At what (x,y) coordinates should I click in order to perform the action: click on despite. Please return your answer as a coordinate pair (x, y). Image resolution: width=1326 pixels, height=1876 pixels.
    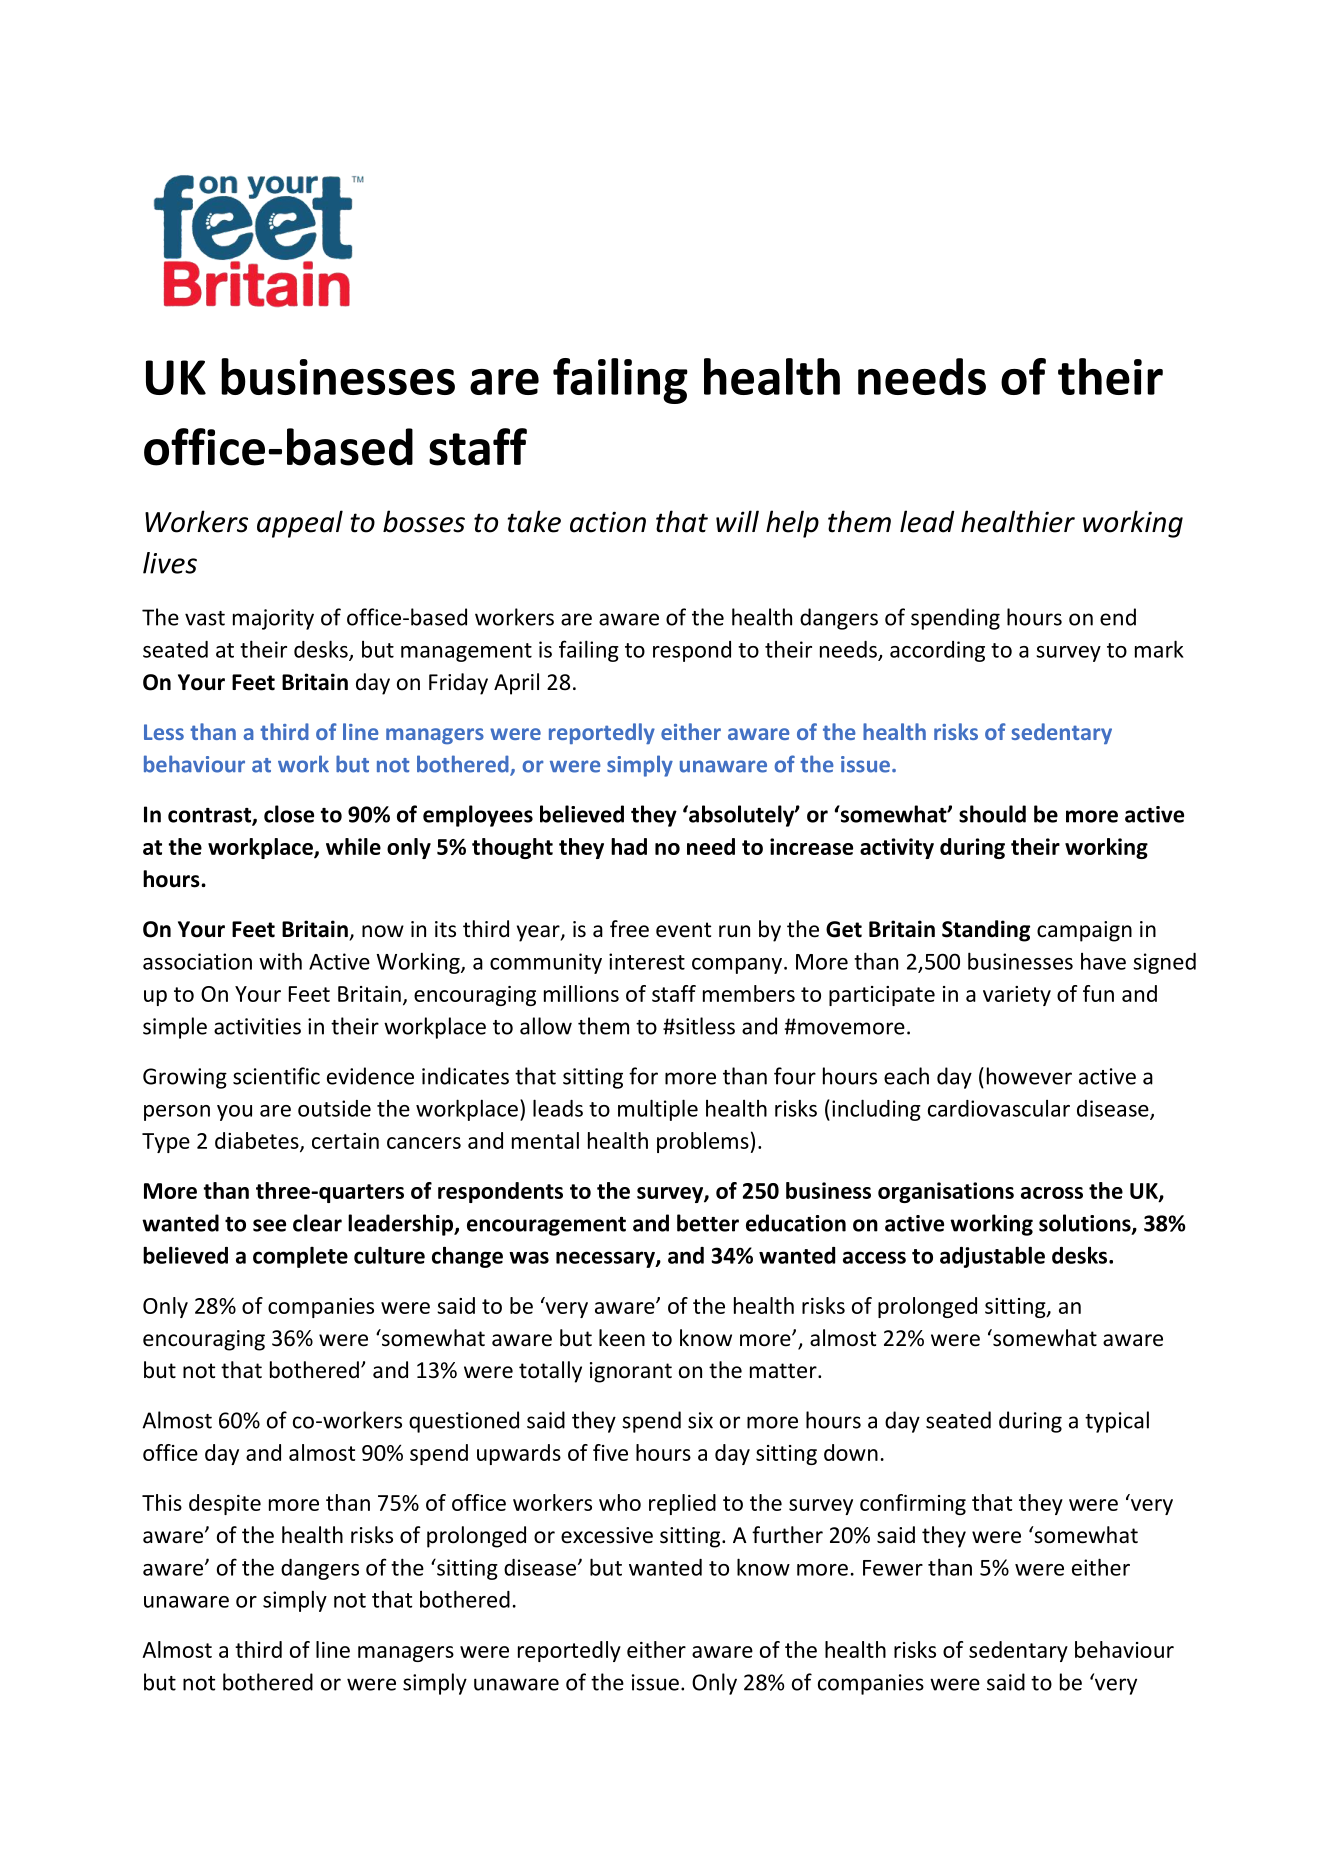
    Looking at the image, I should click on (225, 1504).
